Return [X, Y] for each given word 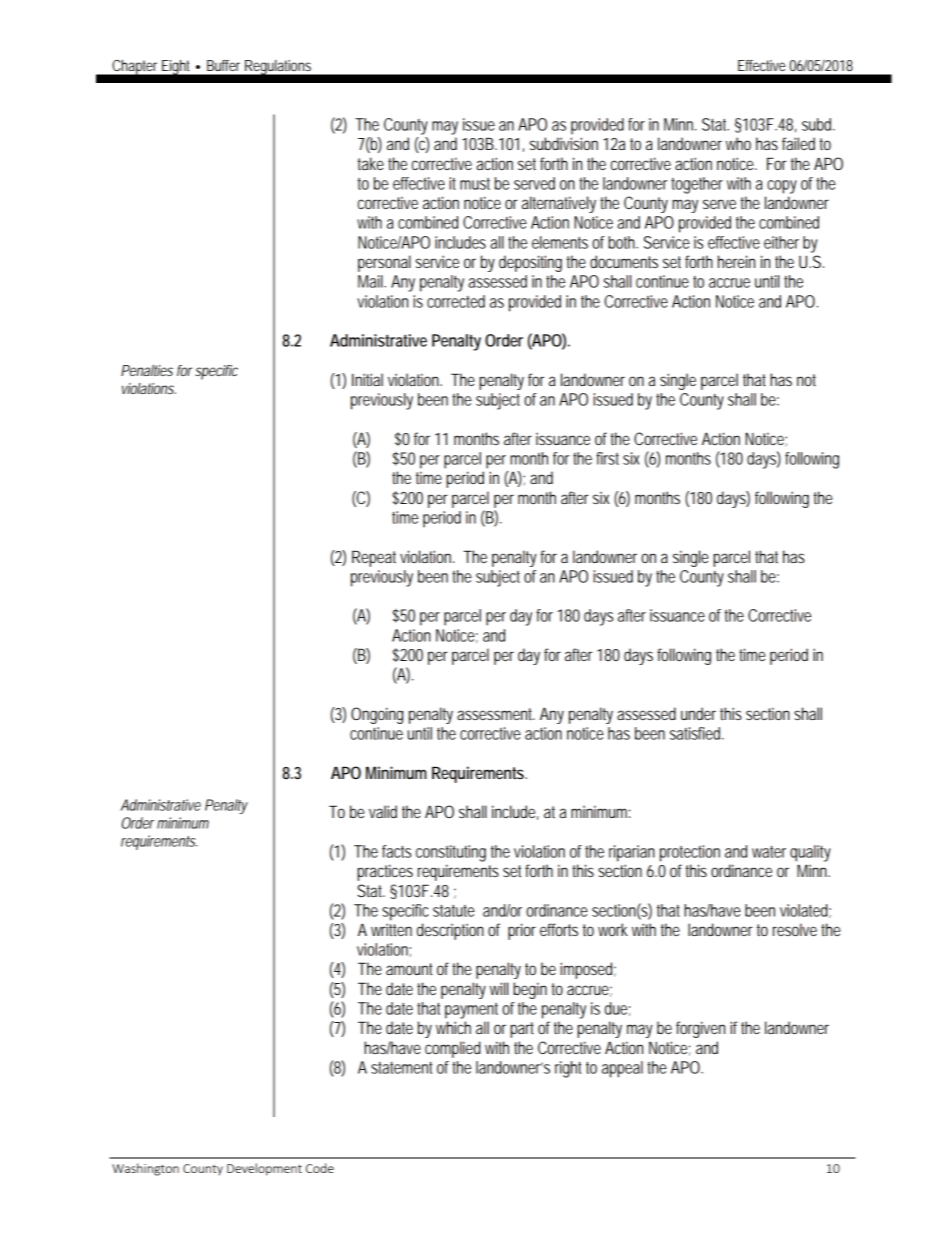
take [370, 163]
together [697, 185]
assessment [496, 714]
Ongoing [377, 715]
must [475, 184]
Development [264, 1169]
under [698, 713]
